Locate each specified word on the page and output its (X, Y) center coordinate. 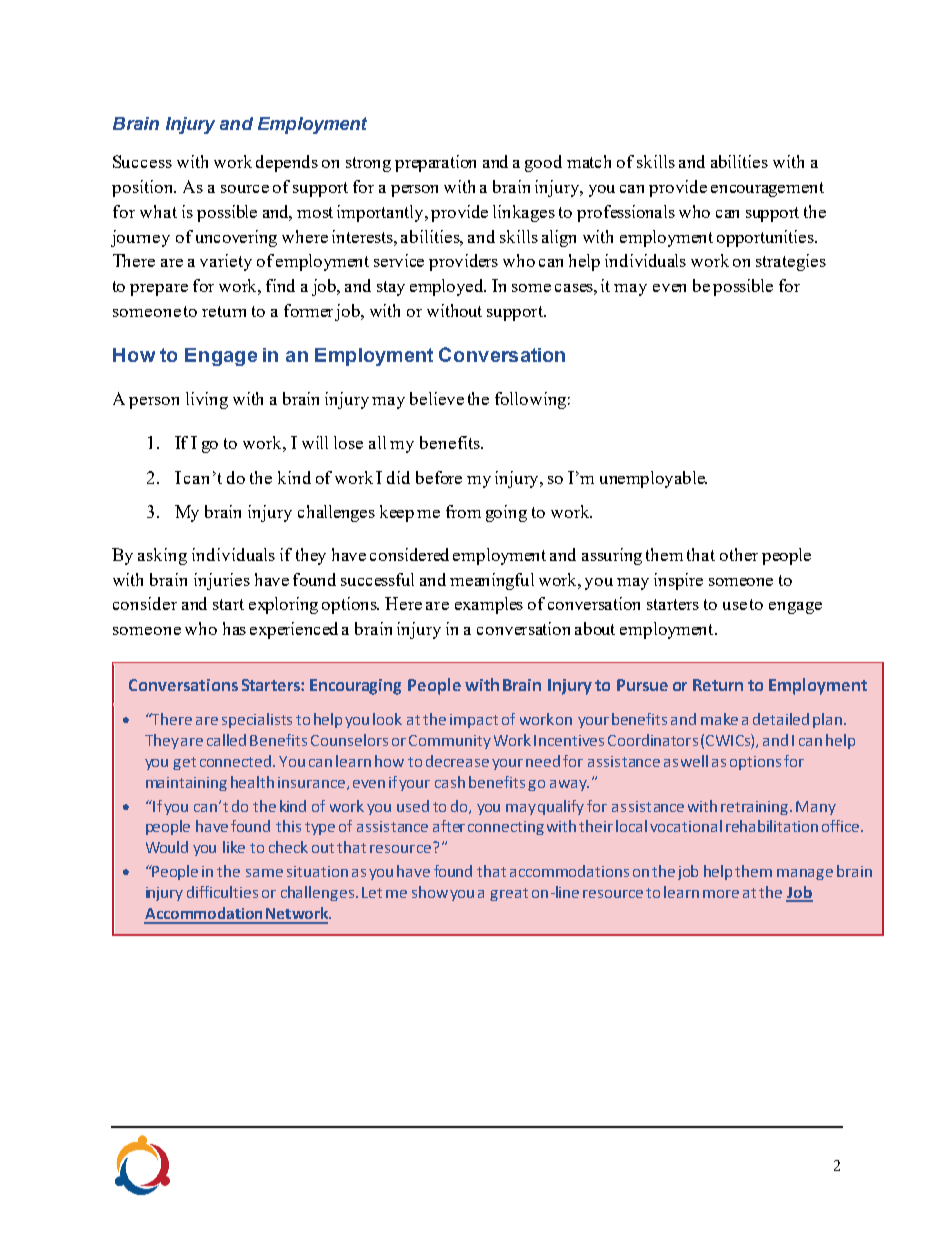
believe (437, 398)
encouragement (767, 189)
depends (287, 163)
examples (489, 605)
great (509, 894)
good (543, 163)
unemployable (653, 479)
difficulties (222, 892)
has (234, 628)
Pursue (642, 685)
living (207, 400)
